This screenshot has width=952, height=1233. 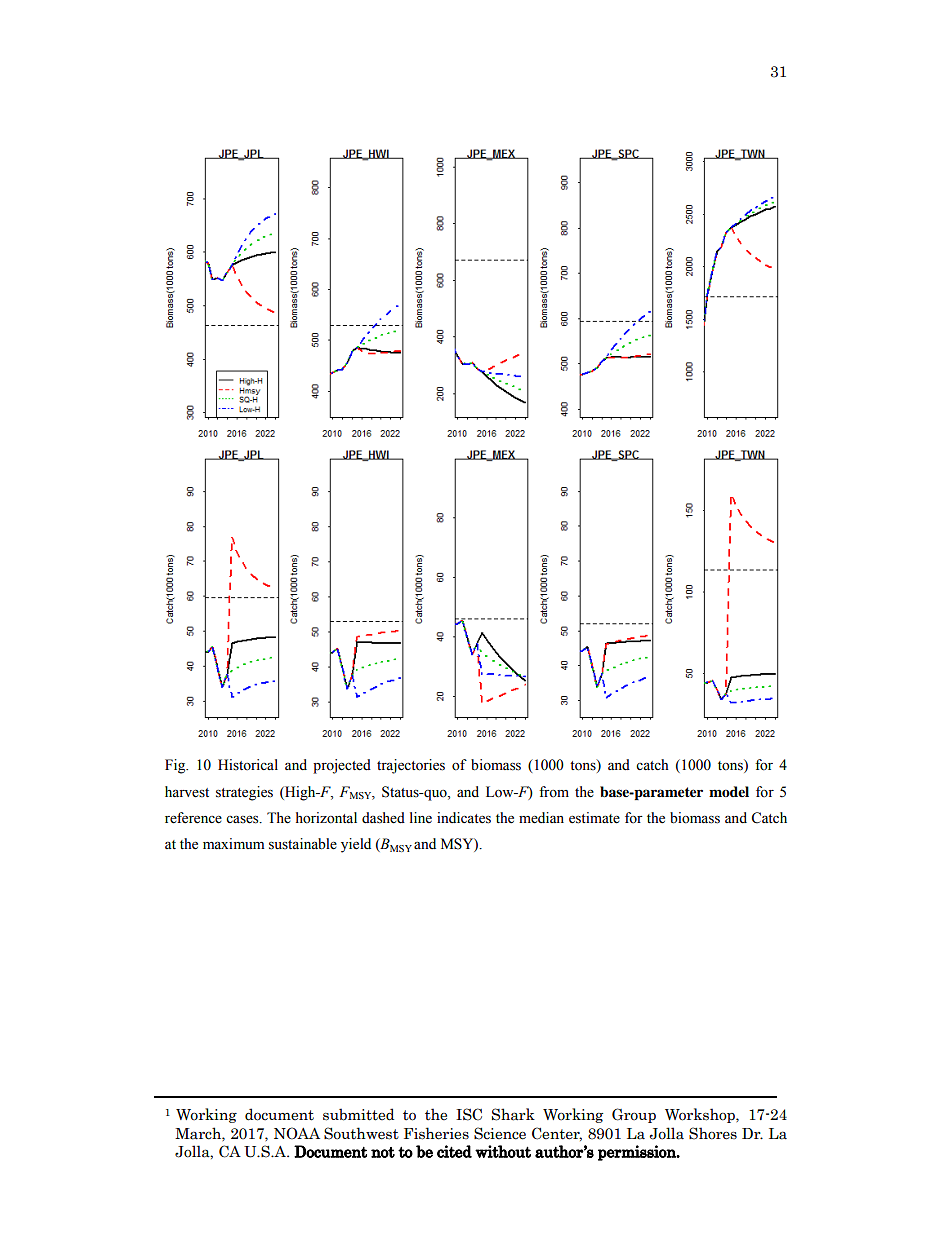 What do you see at coordinates (233, 843) in the screenshot?
I see `maximum` at bounding box center [233, 843].
